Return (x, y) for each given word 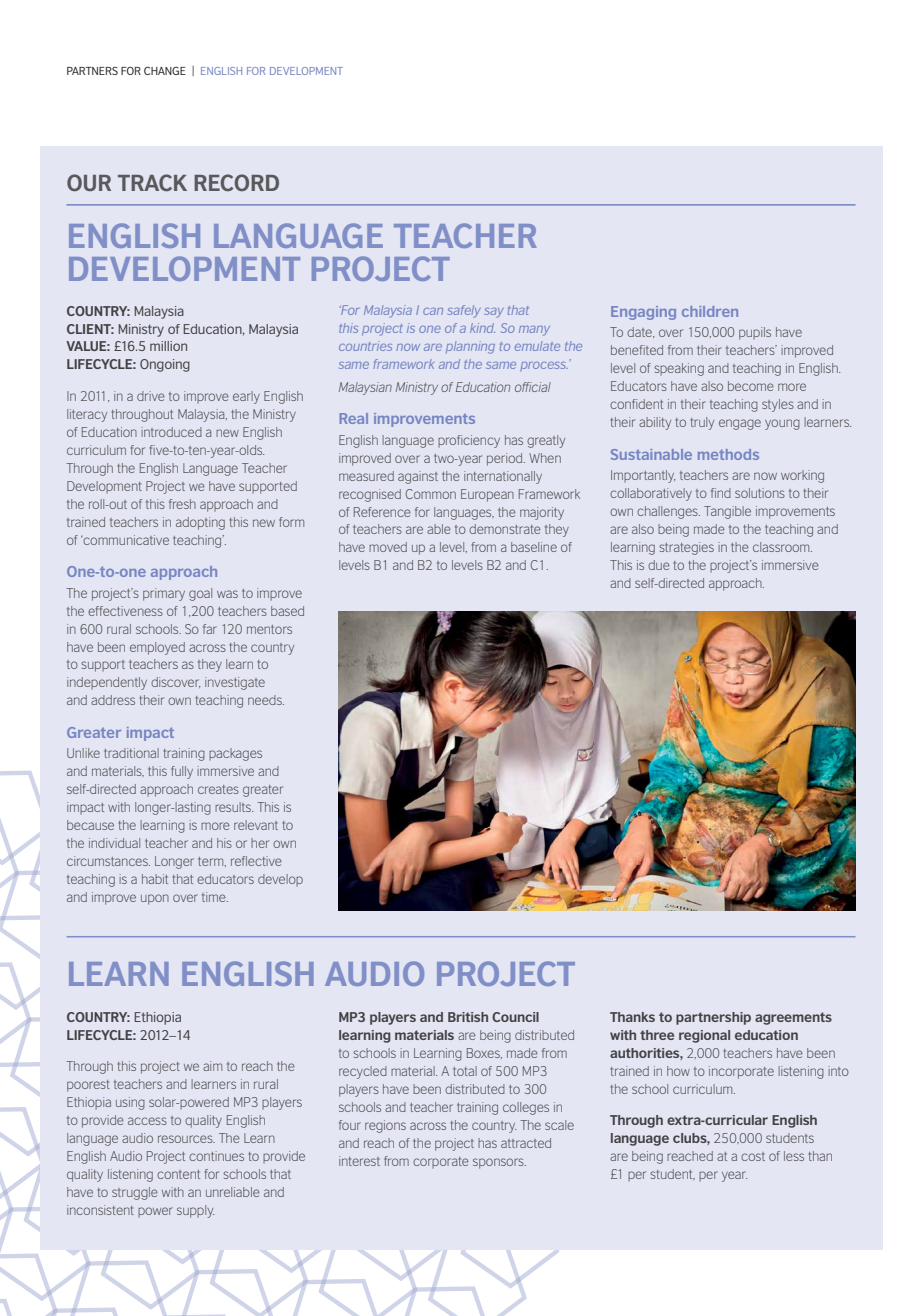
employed (157, 648)
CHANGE (165, 70)
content (178, 1174)
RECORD (236, 182)
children (710, 311)
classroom (782, 547)
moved (388, 547)
